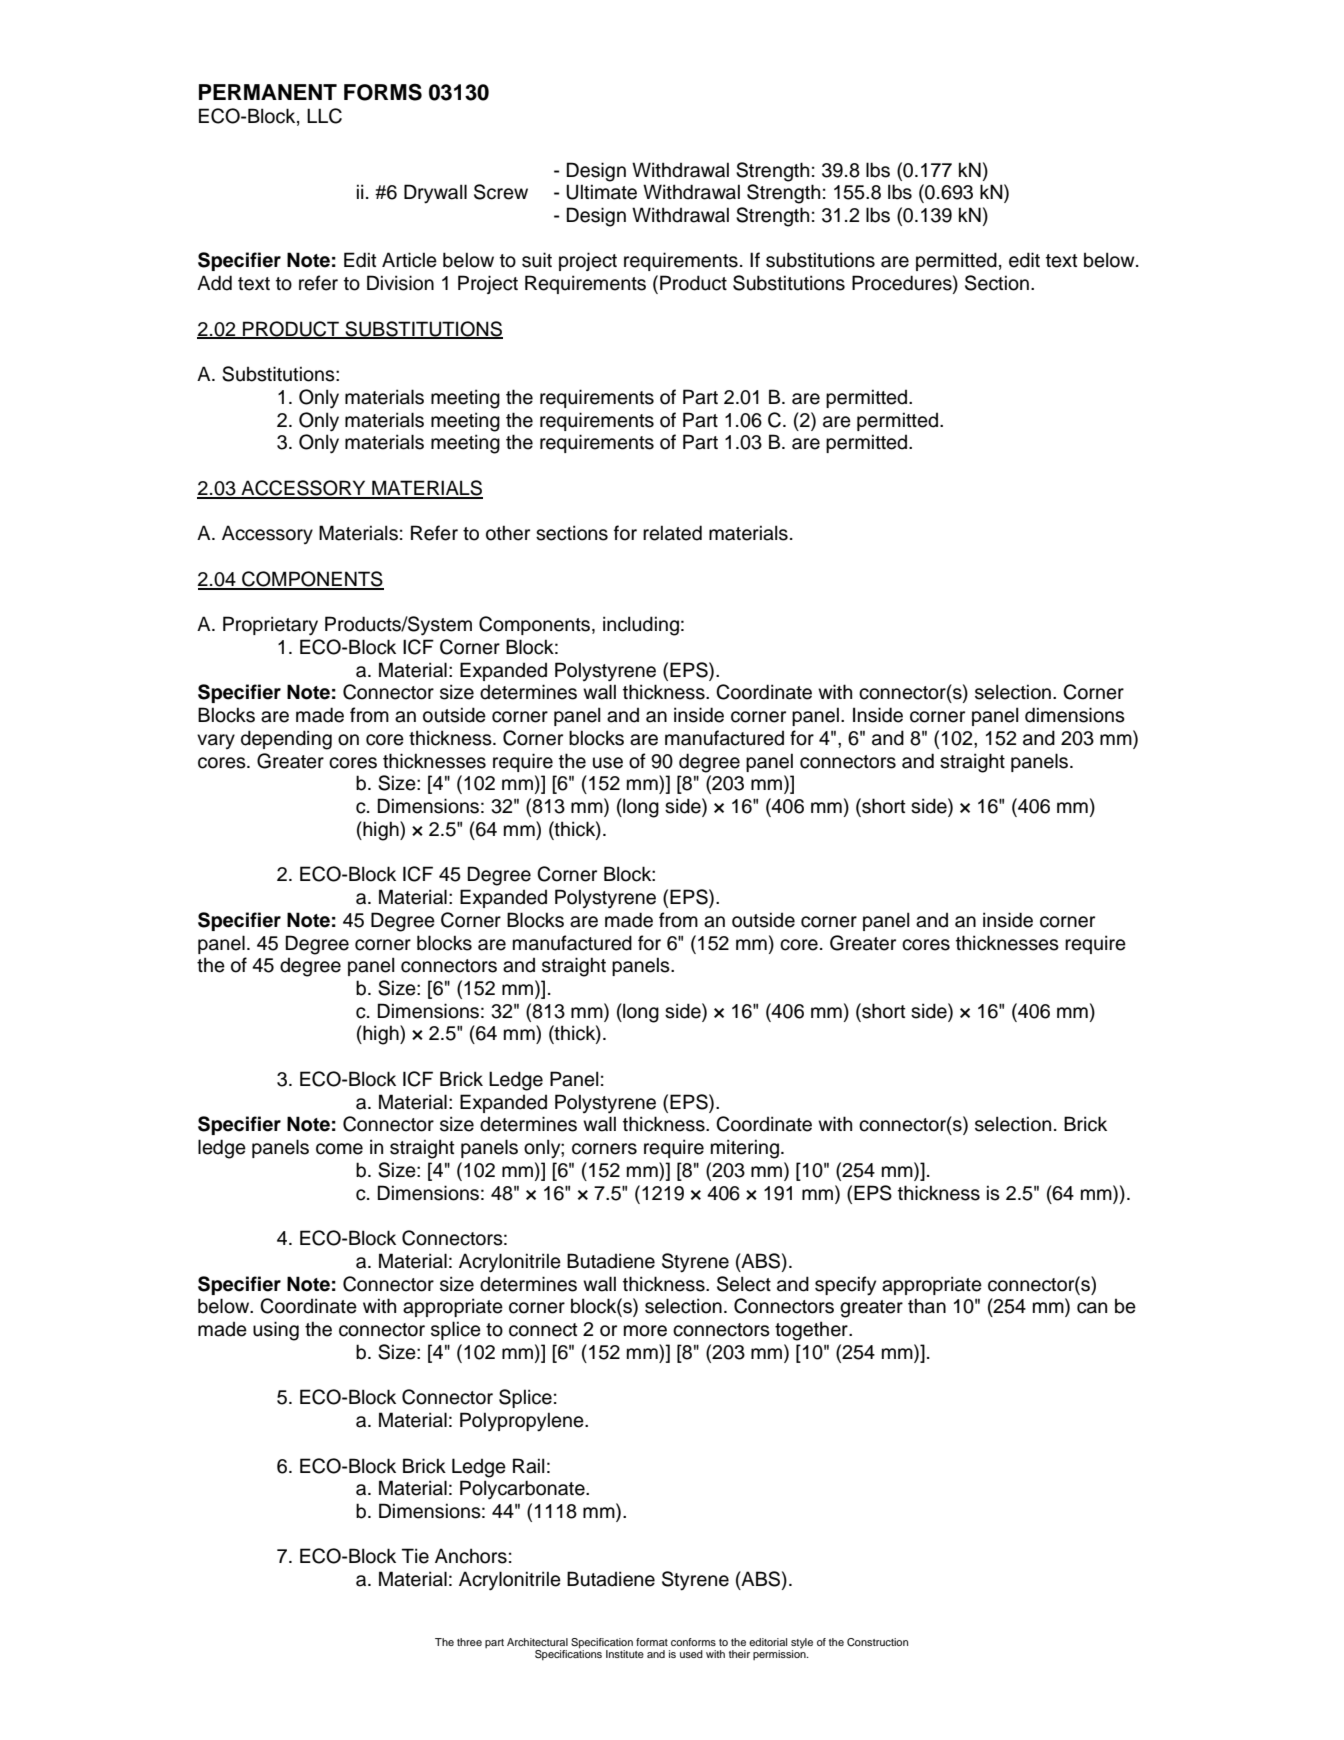  Describe the element at coordinates (645, 1331) in the image. I see `more` at that location.
